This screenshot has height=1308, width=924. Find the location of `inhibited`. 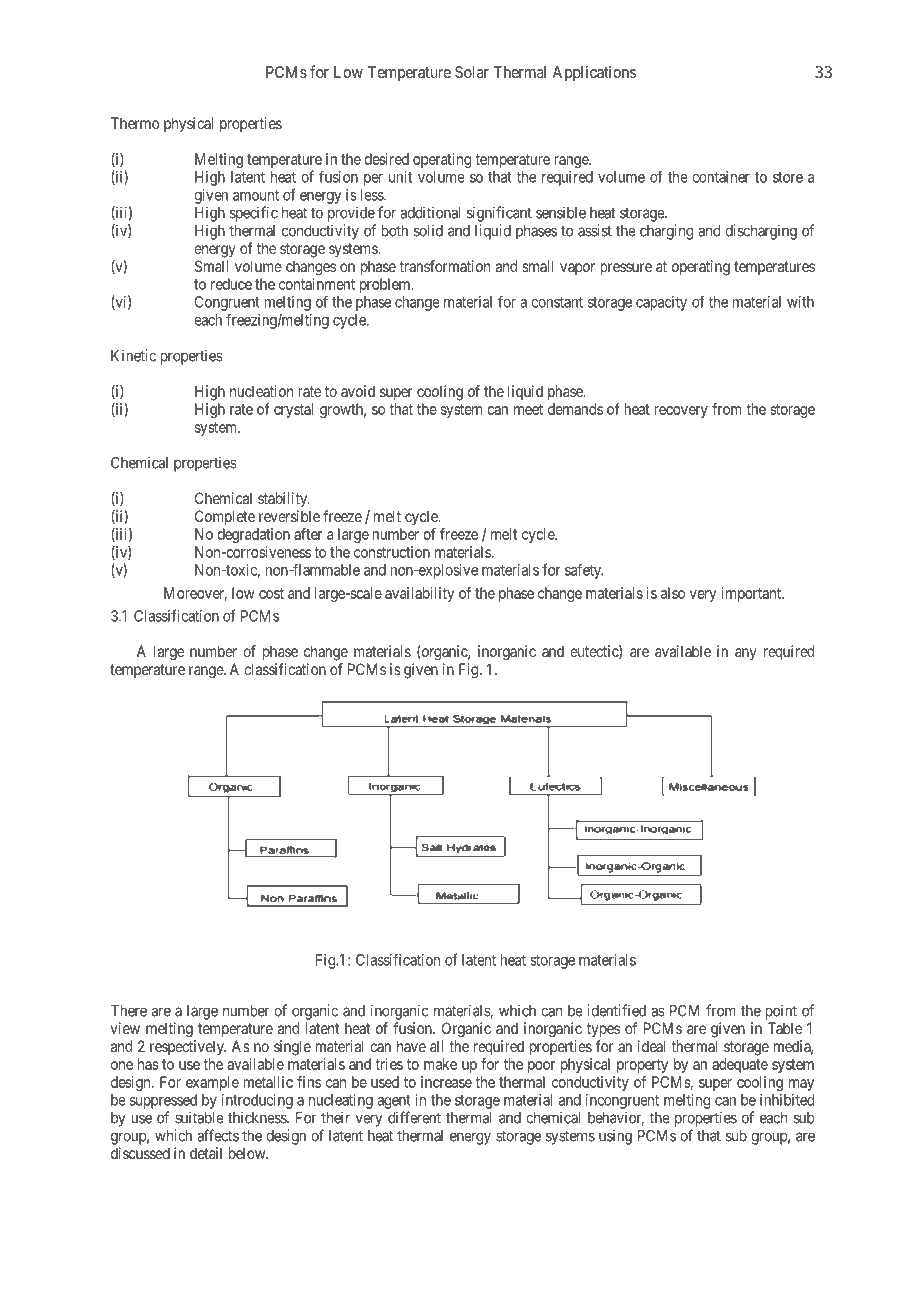

inhibited is located at coordinates (787, 1100).
